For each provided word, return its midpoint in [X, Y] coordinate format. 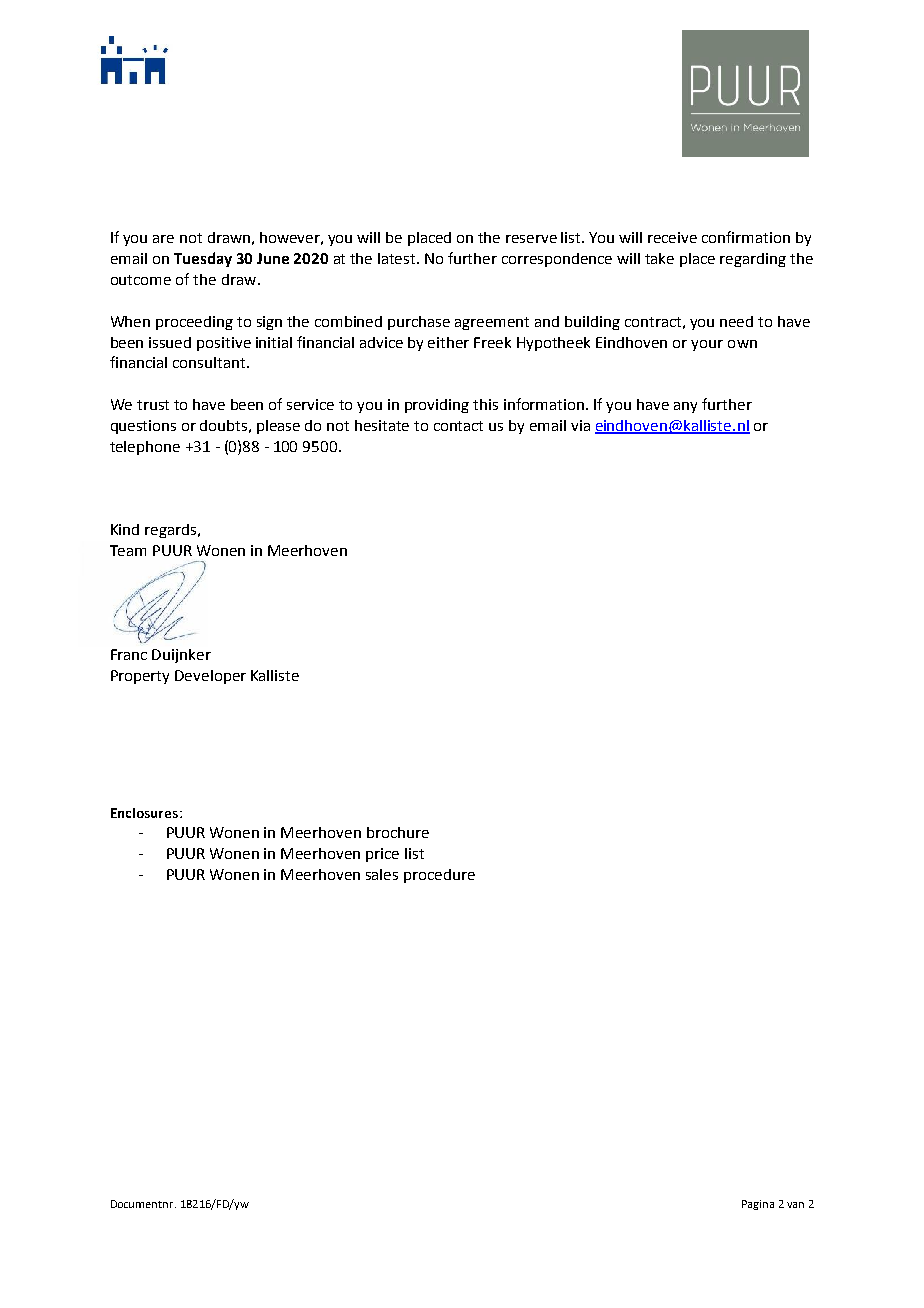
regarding [753, 260]
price [382, 855]
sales [382, 874]
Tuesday [203, 259]
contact [458, 426]
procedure [439, 876]
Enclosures [146, 813]
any [685, 407]
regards [172, 531]
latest [398, 258]
